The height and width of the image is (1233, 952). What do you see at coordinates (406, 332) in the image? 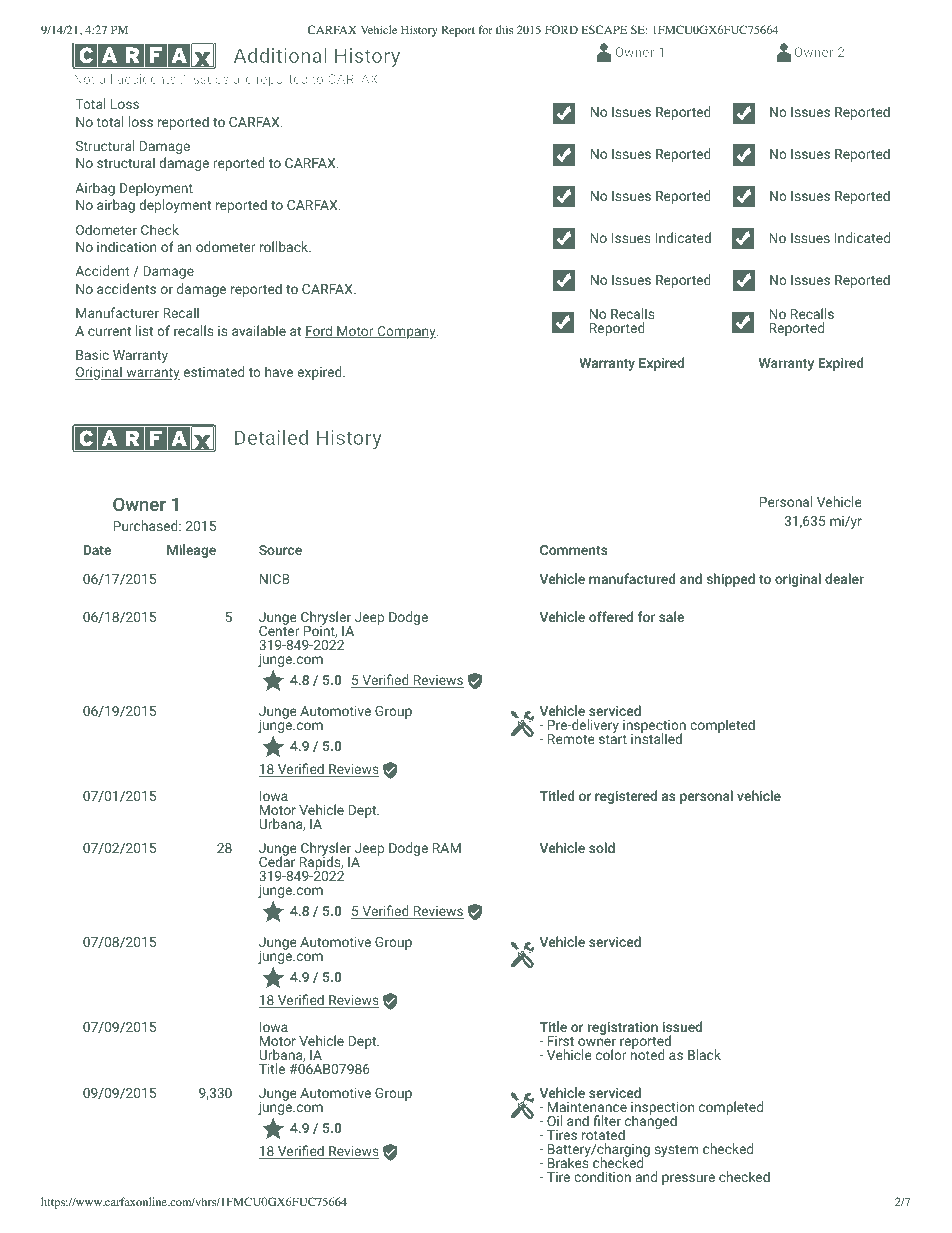
I see `Company` at bounding box center [406, 332].
